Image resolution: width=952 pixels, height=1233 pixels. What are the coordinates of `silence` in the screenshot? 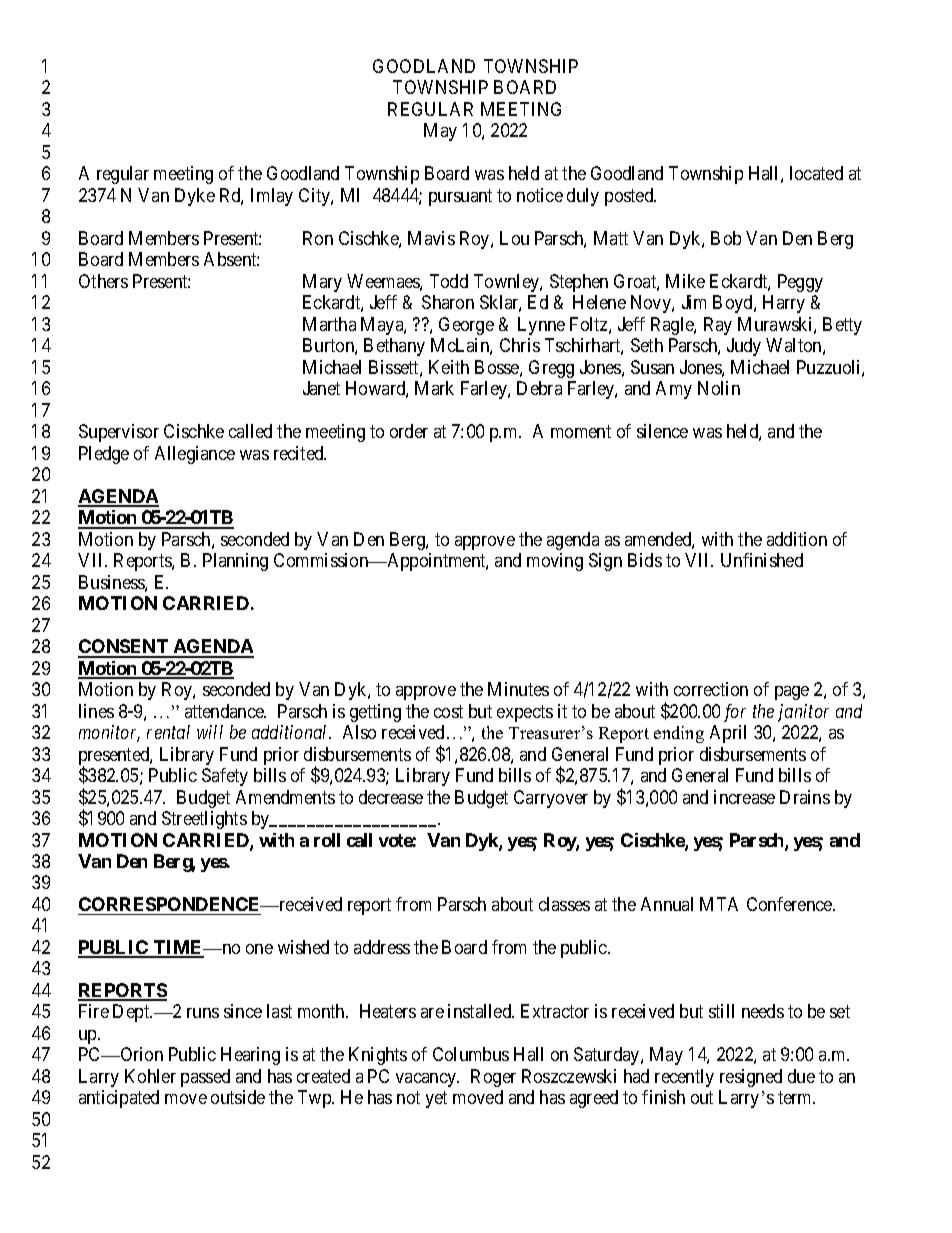 It's located at (662, 431).
